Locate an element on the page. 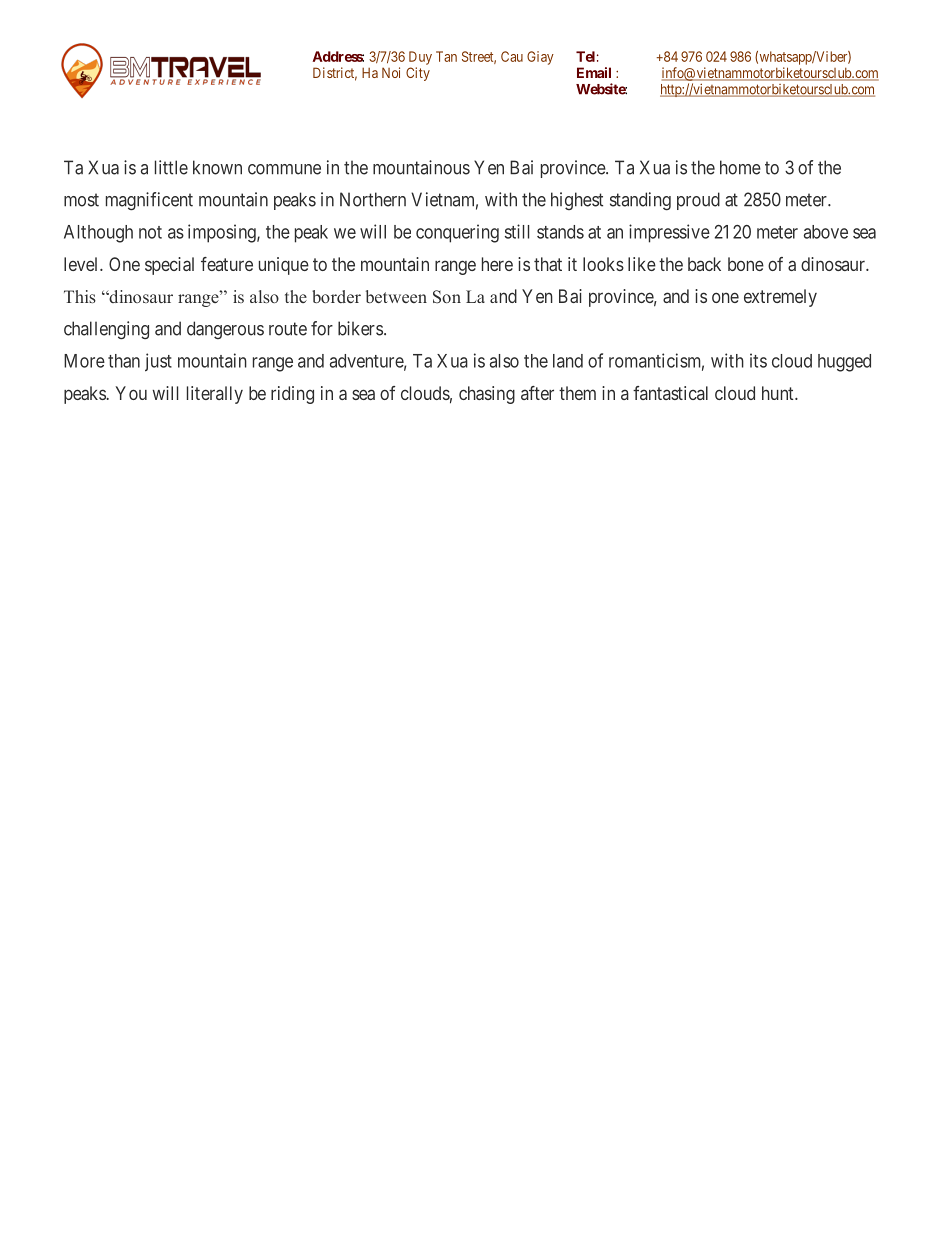 The image size is (952, 1233). Noi is located at coordinates (391, 72).
